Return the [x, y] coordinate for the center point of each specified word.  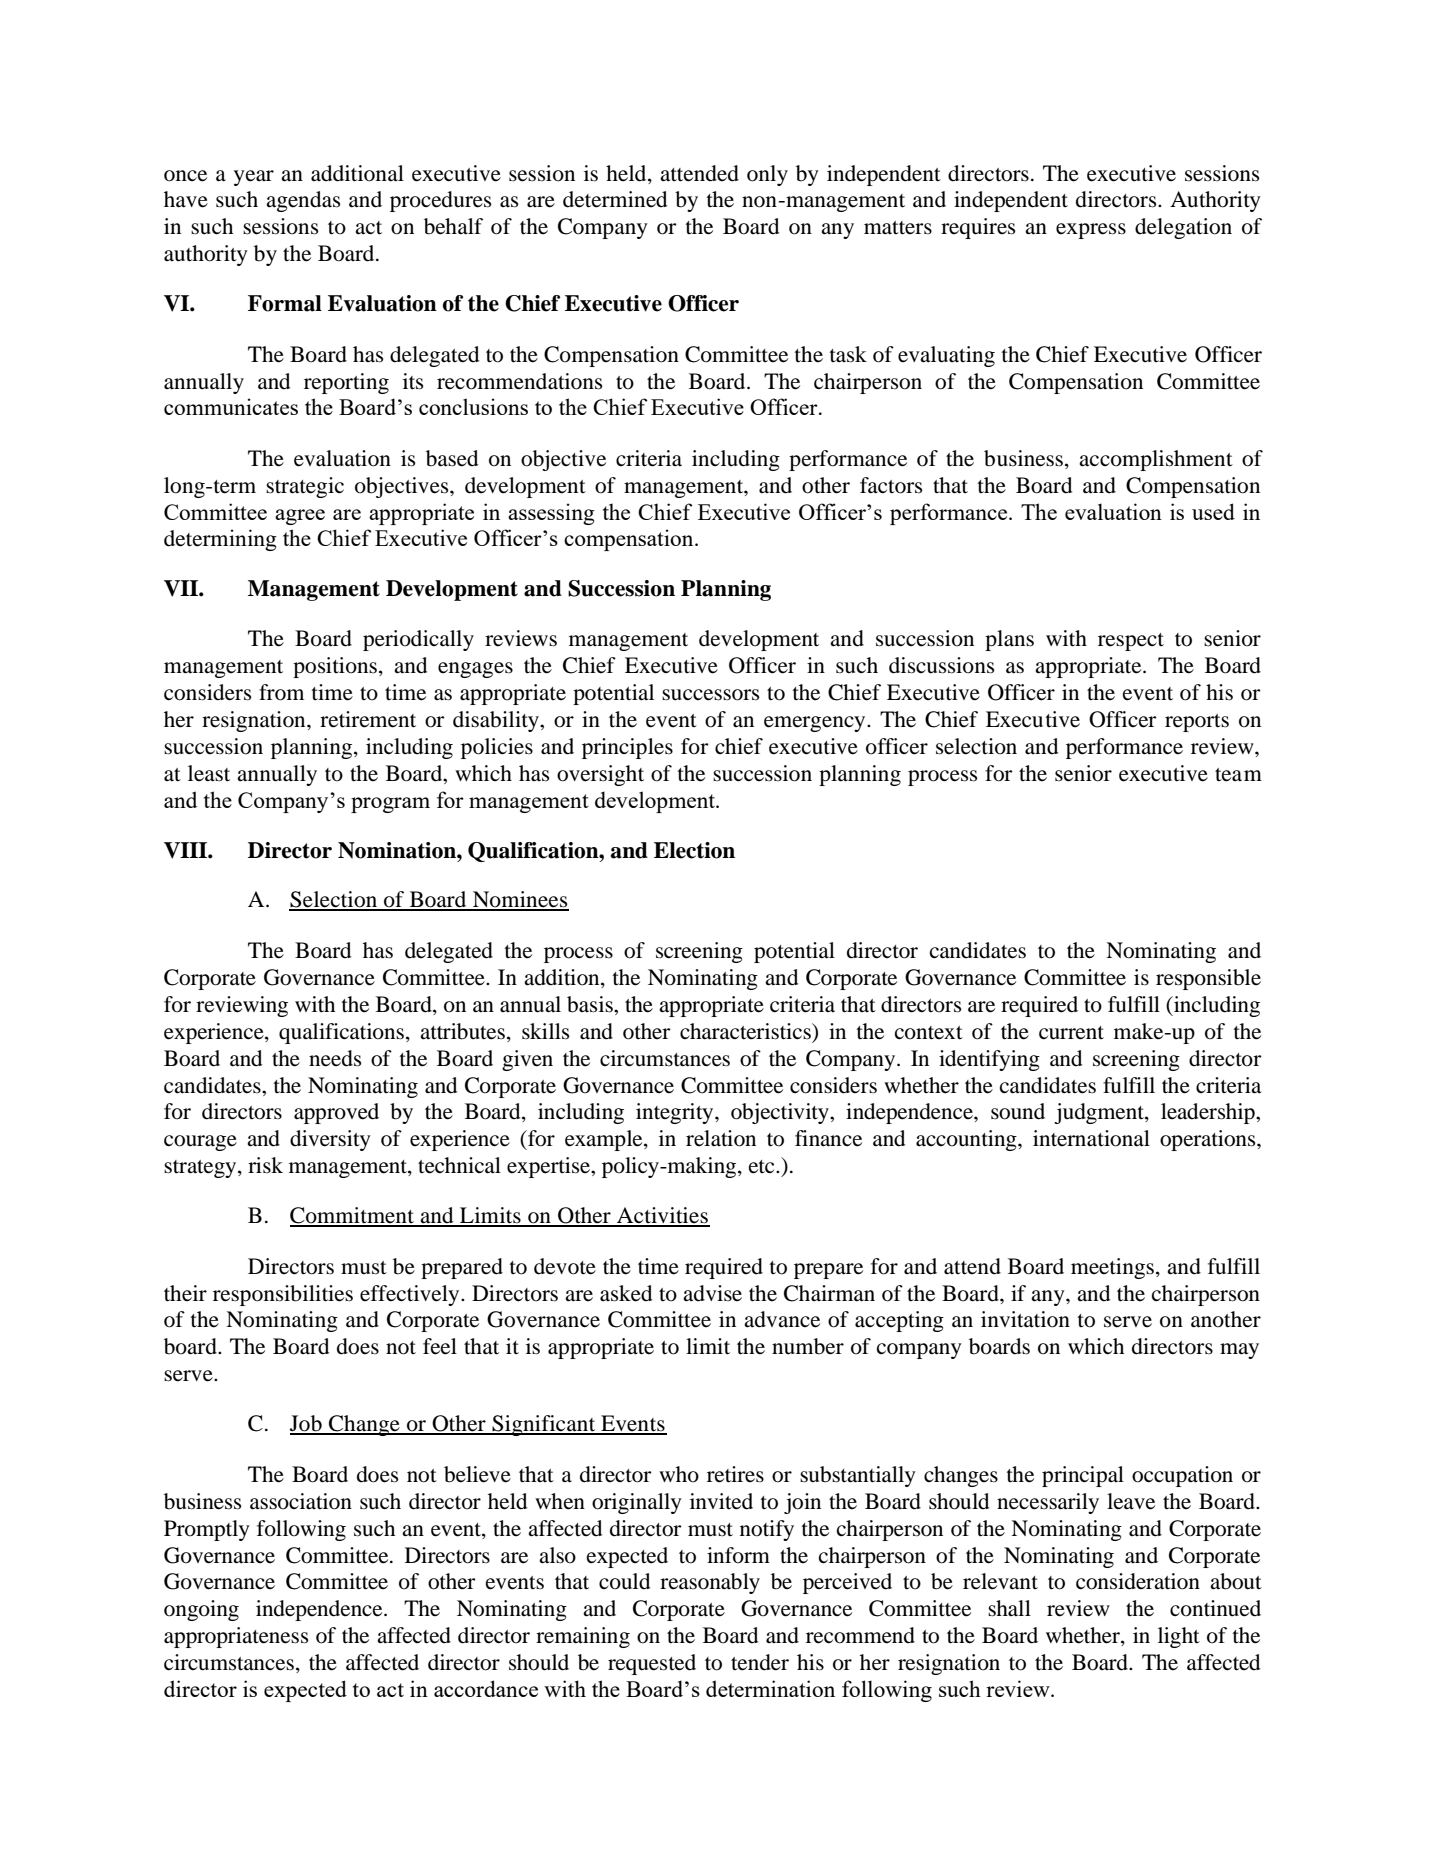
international [1091, 1138]
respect [1131, 642]
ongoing [201, 1610]
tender [760, 1662]
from [281, 692]
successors [710, 695]
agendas [303, 201]
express [1091, 231]
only [767, 175]
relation [721, 1138]
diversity [330, 1140]
